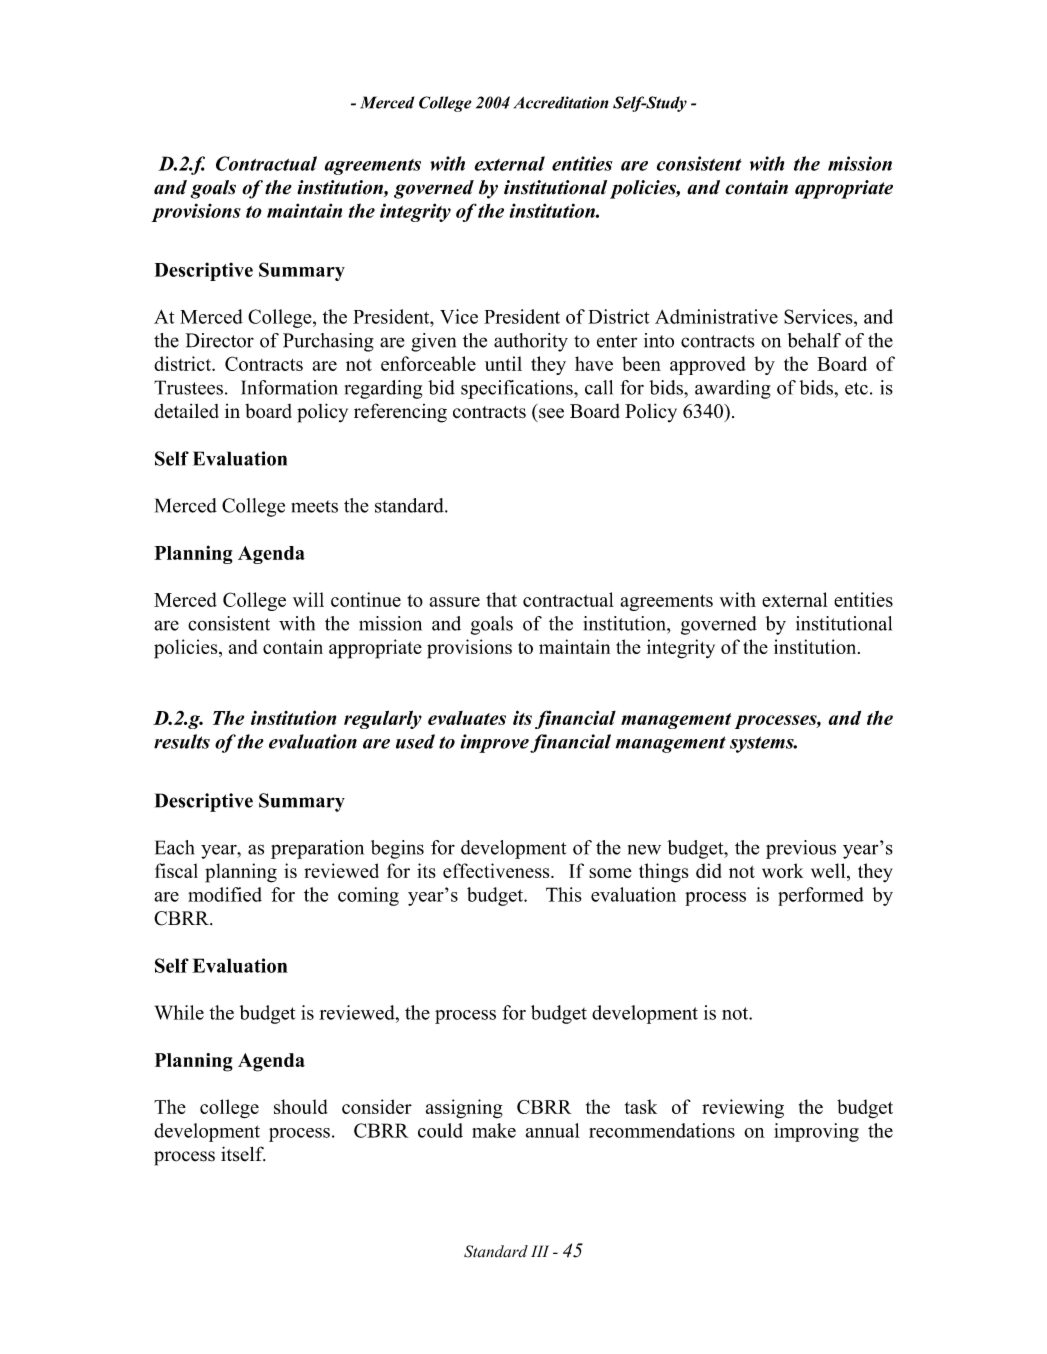  I want to click on evaluates, so click(467, 718).
